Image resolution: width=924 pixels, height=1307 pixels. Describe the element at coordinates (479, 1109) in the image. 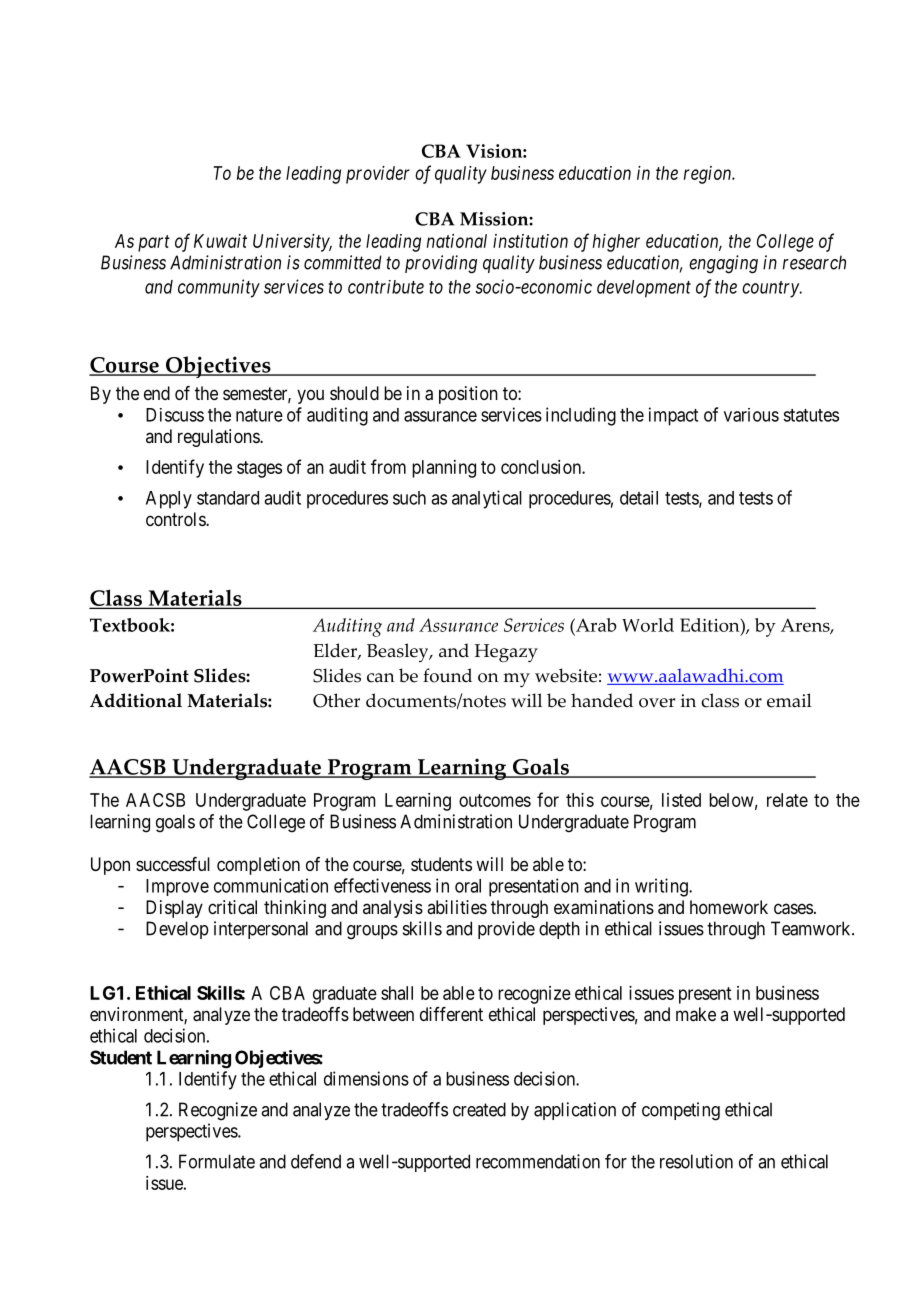

I see `created` at that location.
